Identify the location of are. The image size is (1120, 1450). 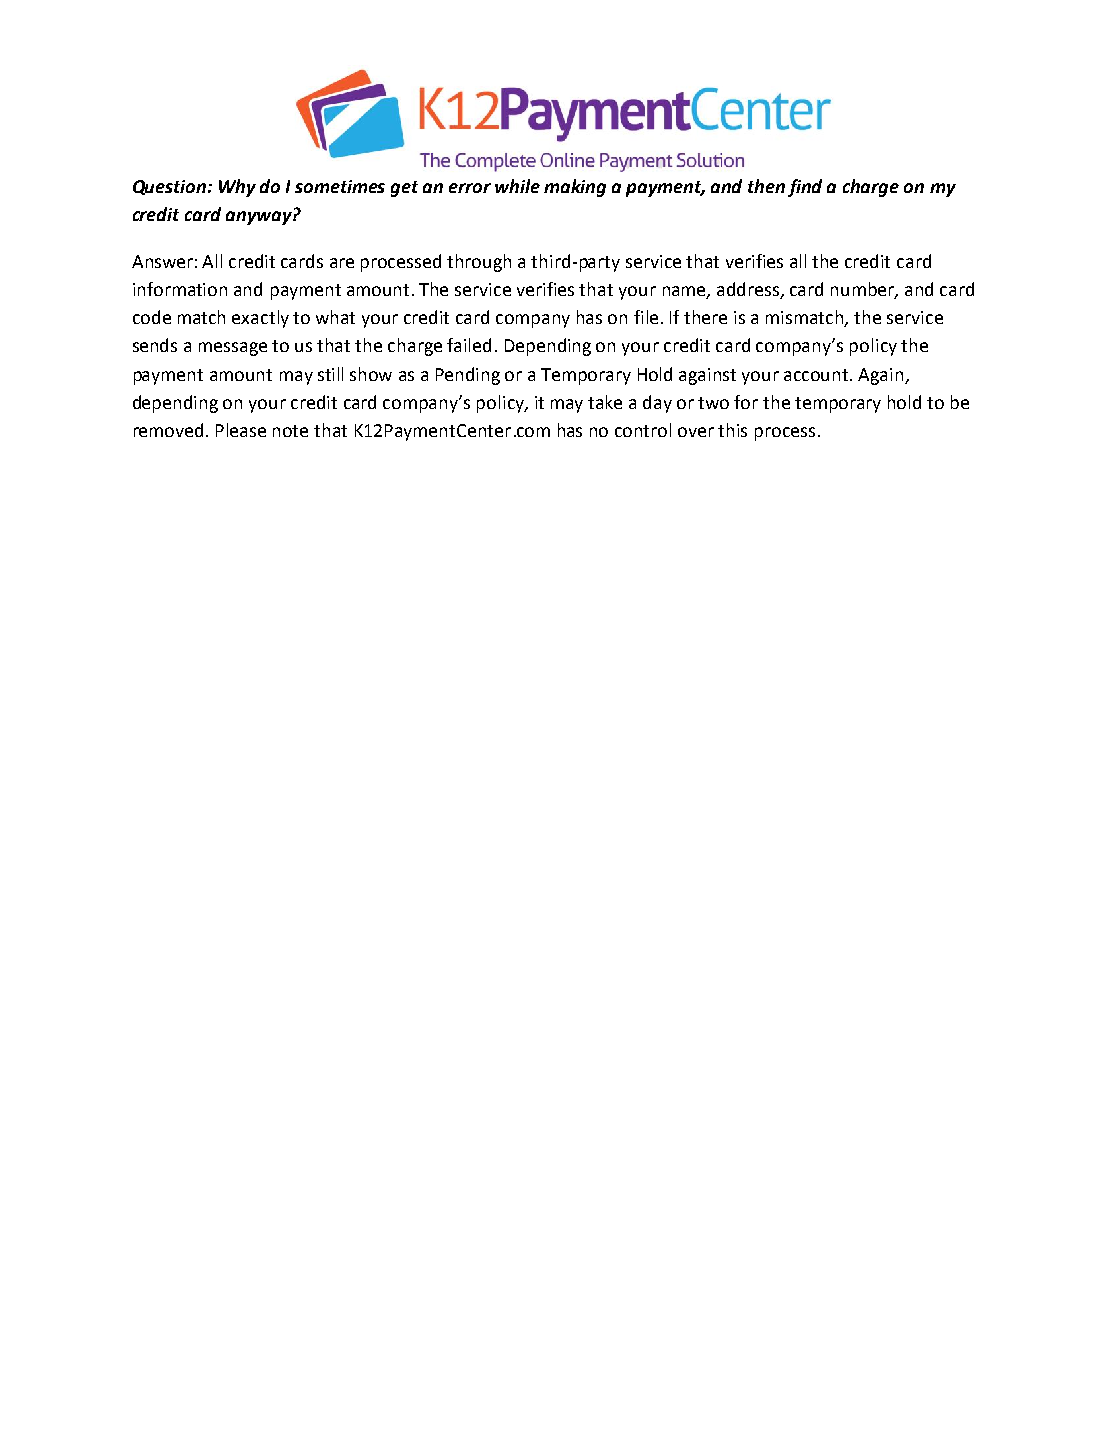
(342, 263).
